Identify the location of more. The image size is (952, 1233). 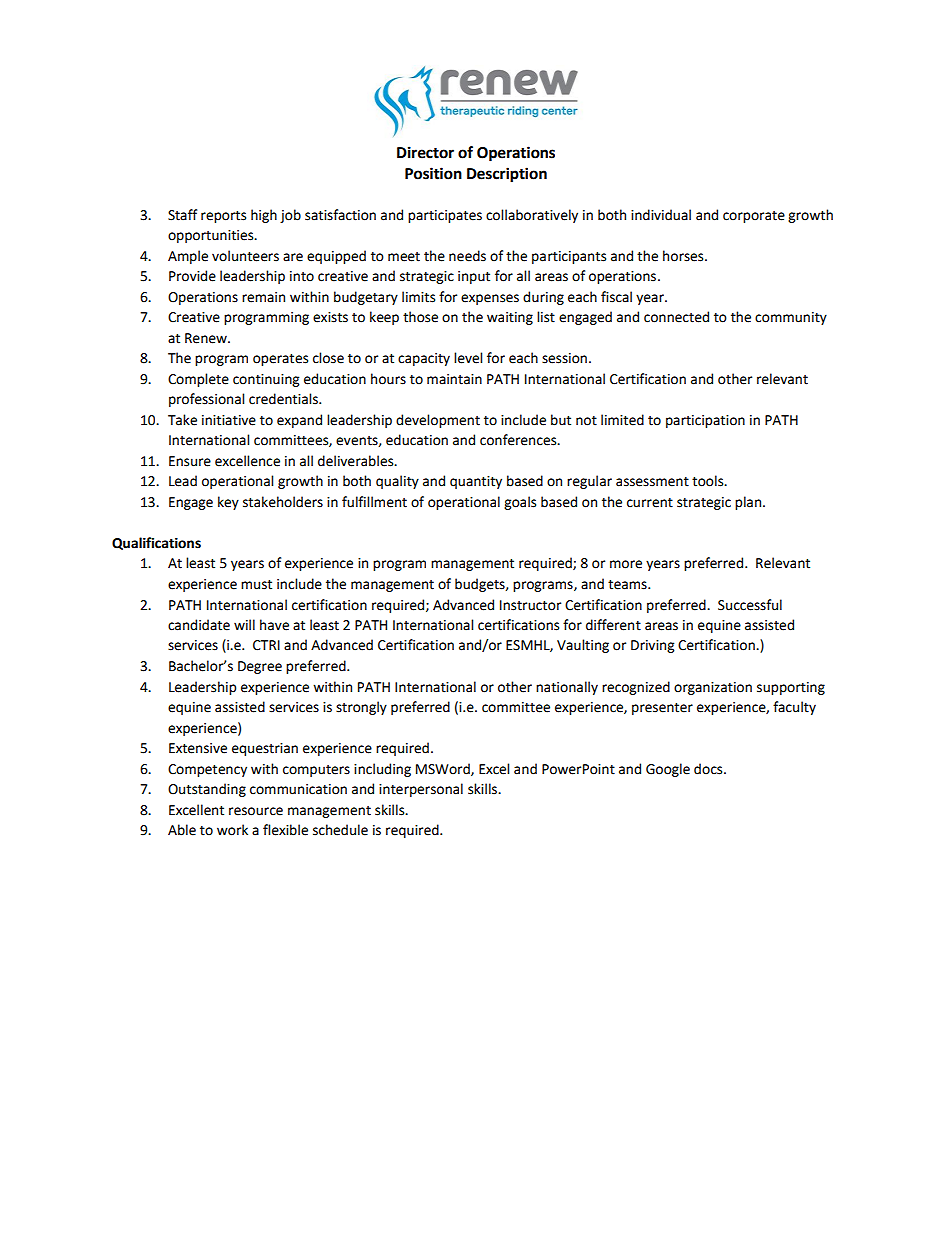
(626, 564).
